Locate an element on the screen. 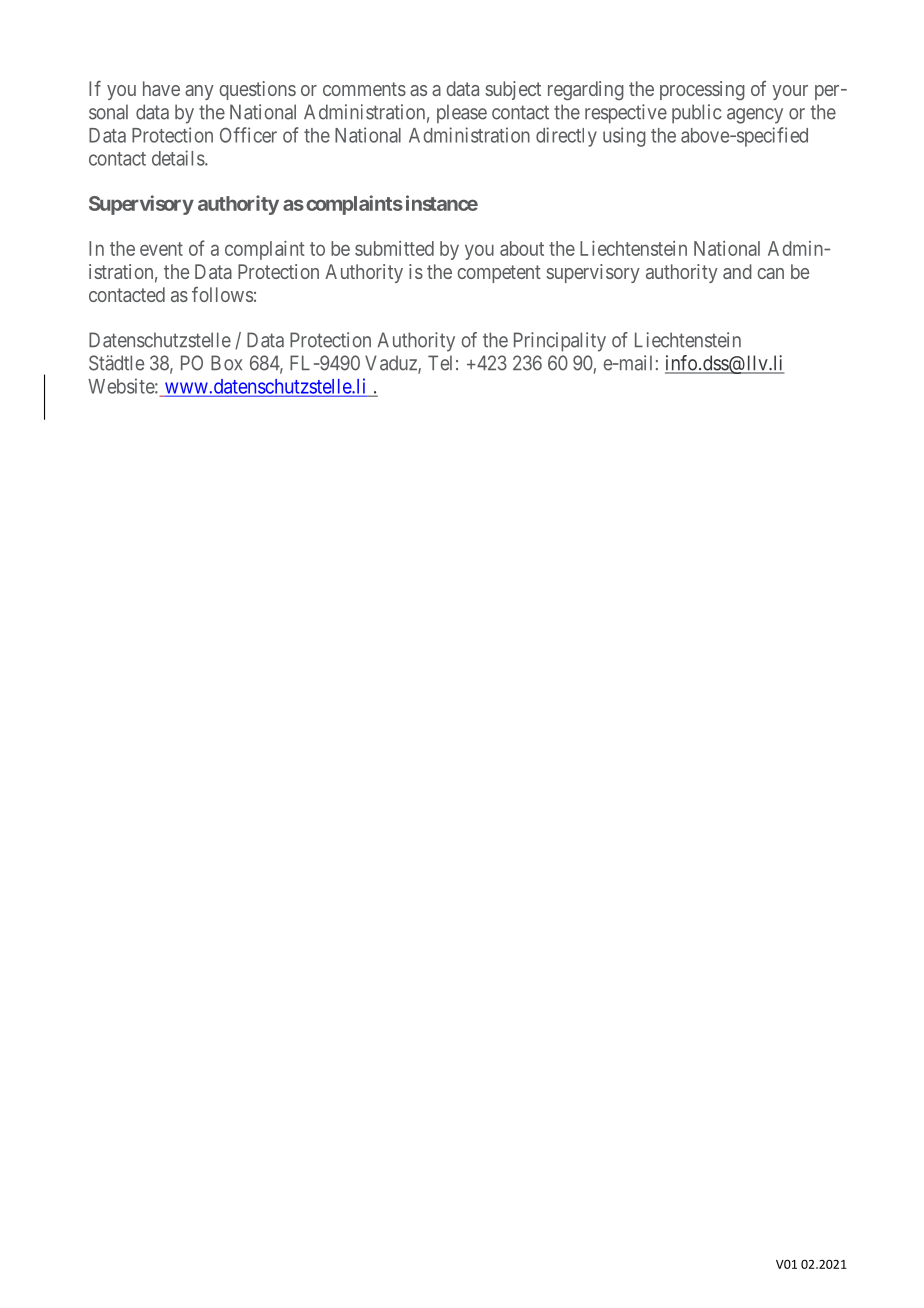 The height and width of the screenshot is (1308, 924). details is located at coordinates (178, 158).
